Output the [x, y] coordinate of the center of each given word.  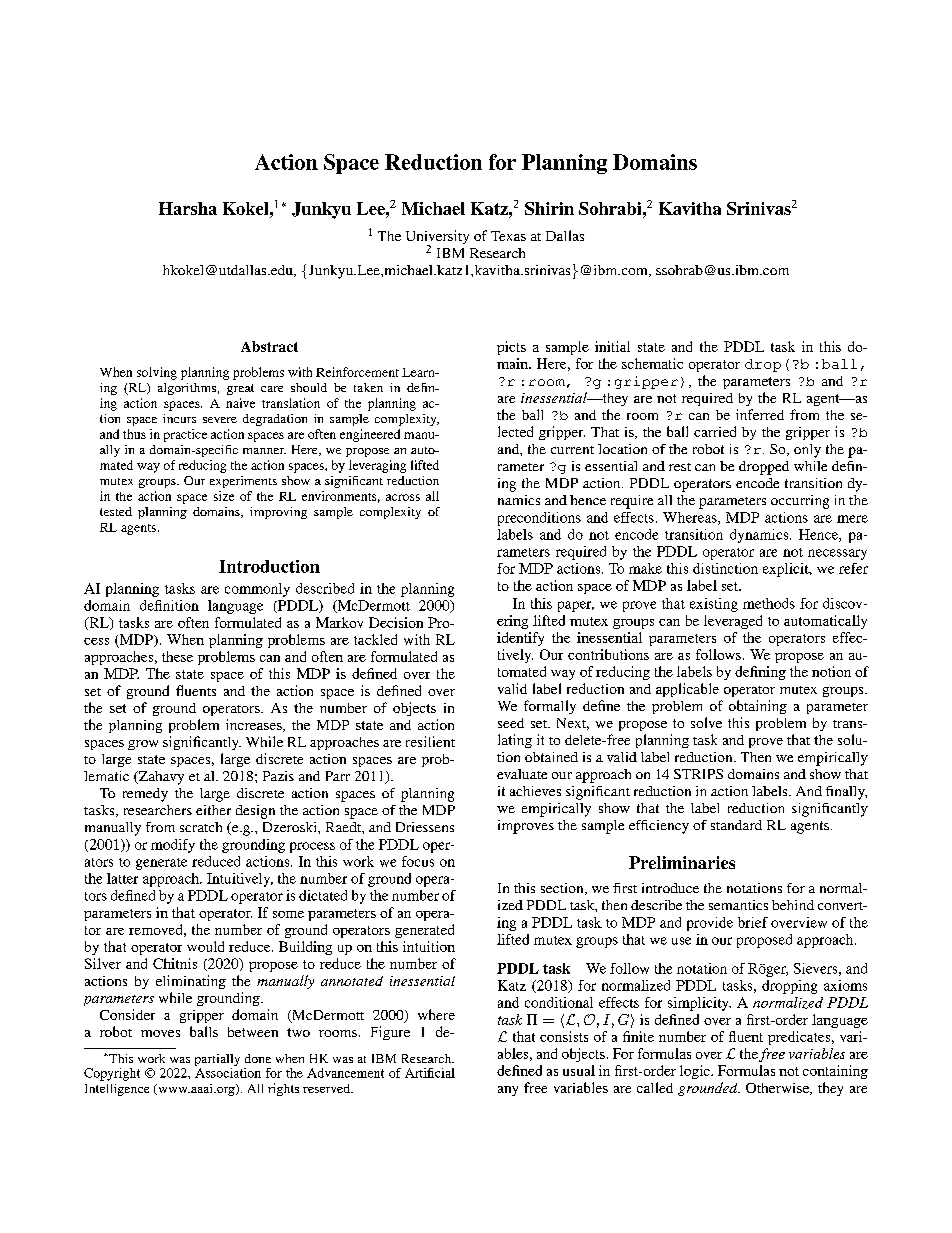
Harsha [188, 208]
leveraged [733, 622]
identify [520, 639]
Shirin [549, 208]
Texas [508, 236]
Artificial [430, 1073]
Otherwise [778, 1089]
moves [160, 1033]
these [177, 656]
